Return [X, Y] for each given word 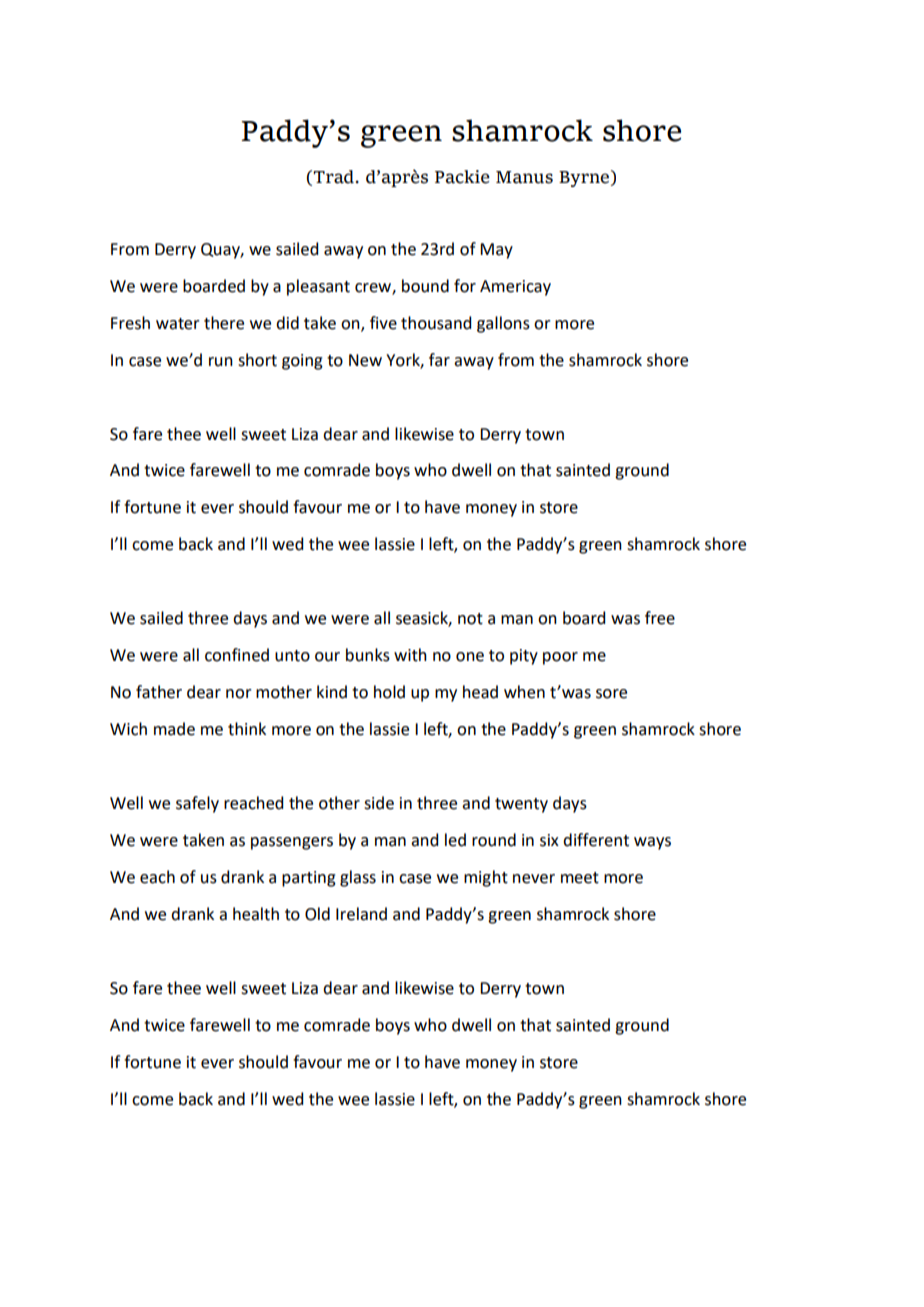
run [221, 362]
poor [560, 658]
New [365, 360]
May [496, 251]
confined [237, 655]
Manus [524, 177]
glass [358, 878]
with [410, 655]
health [256, 914]
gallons [503, 324]
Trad [333, 177]
